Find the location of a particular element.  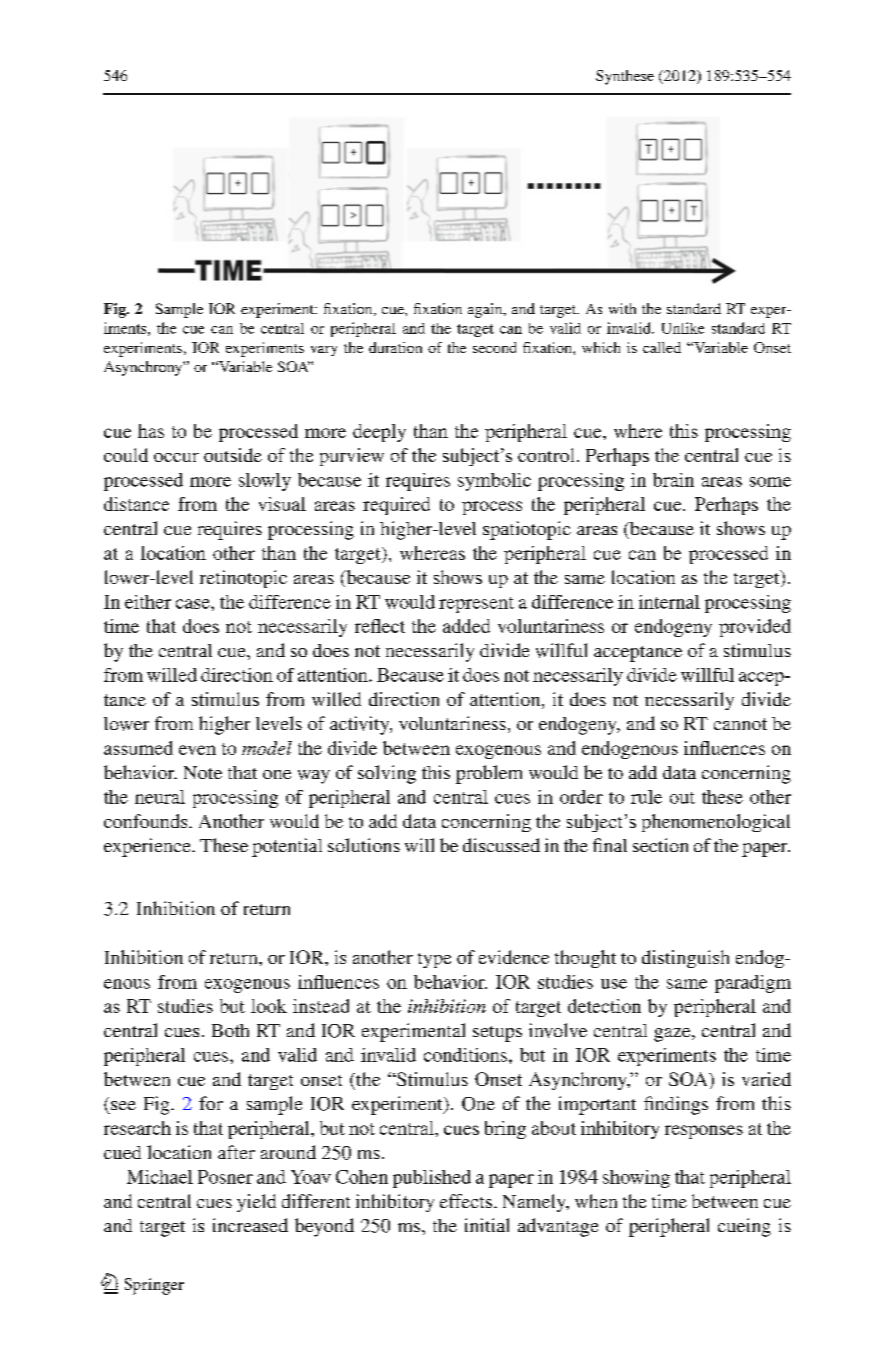

Both is located at coordinates (230, 1030).
